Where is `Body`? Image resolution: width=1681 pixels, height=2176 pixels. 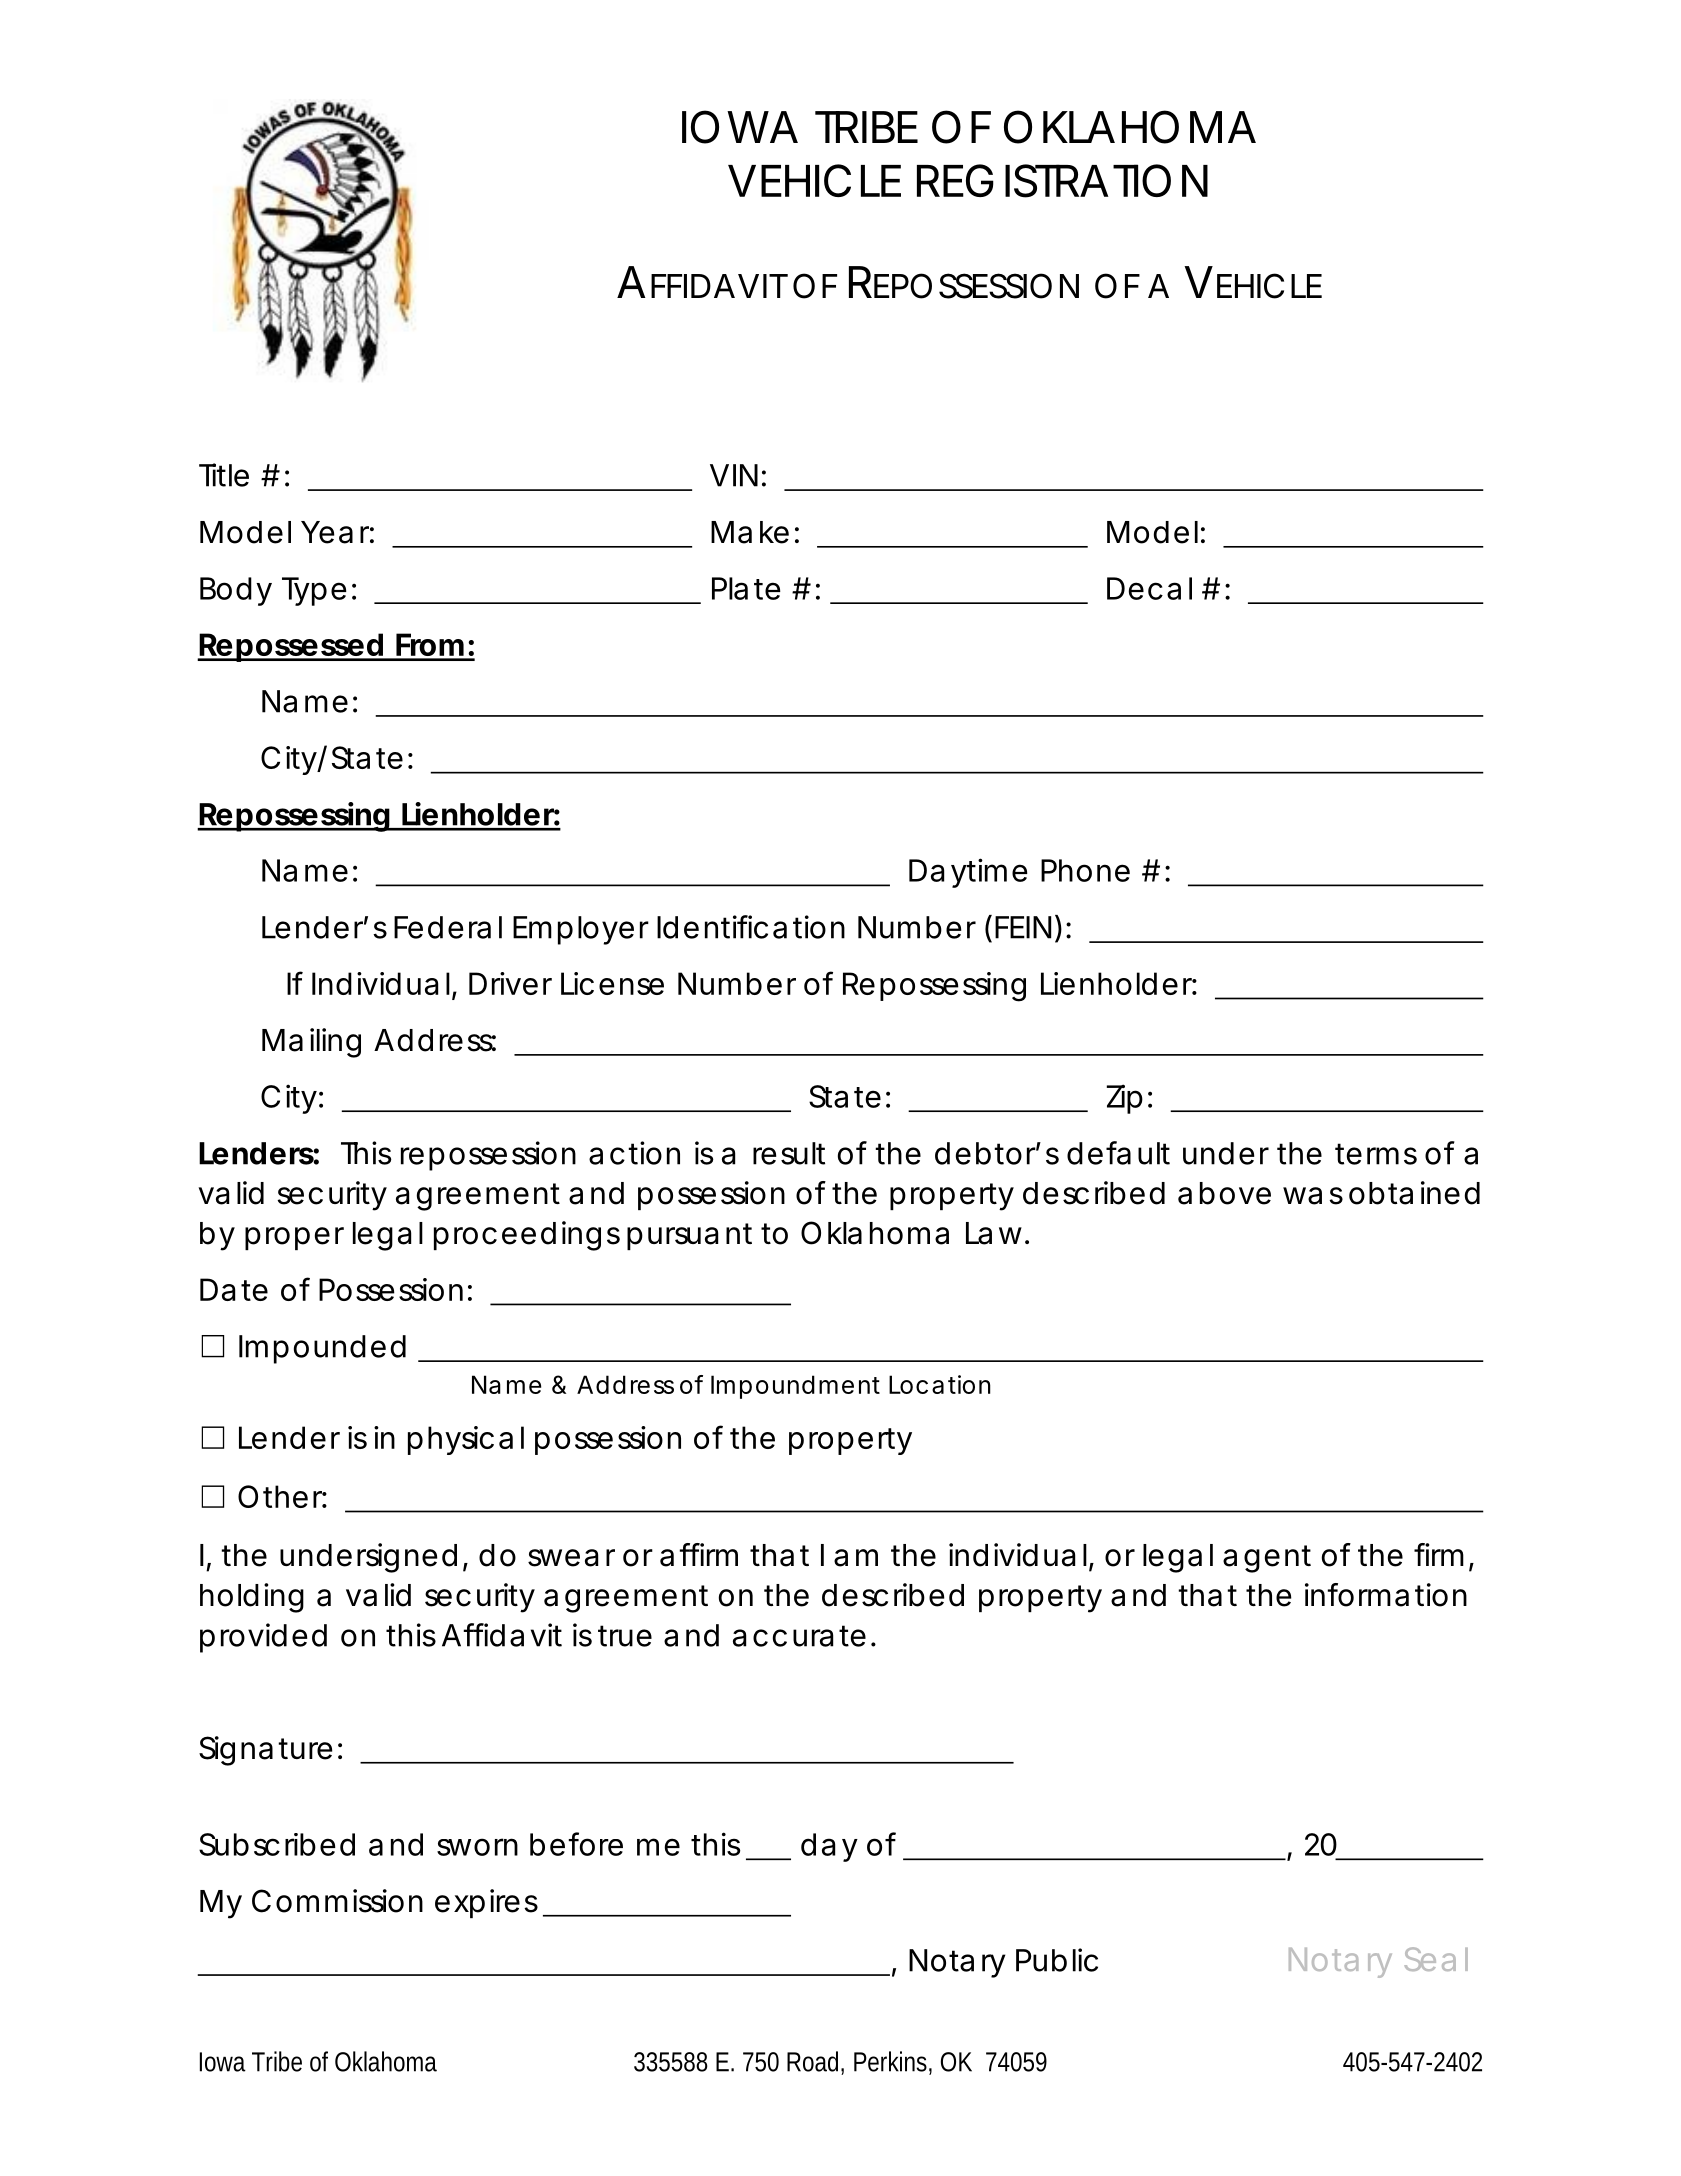
Body is located at coordinates (235, 591).
